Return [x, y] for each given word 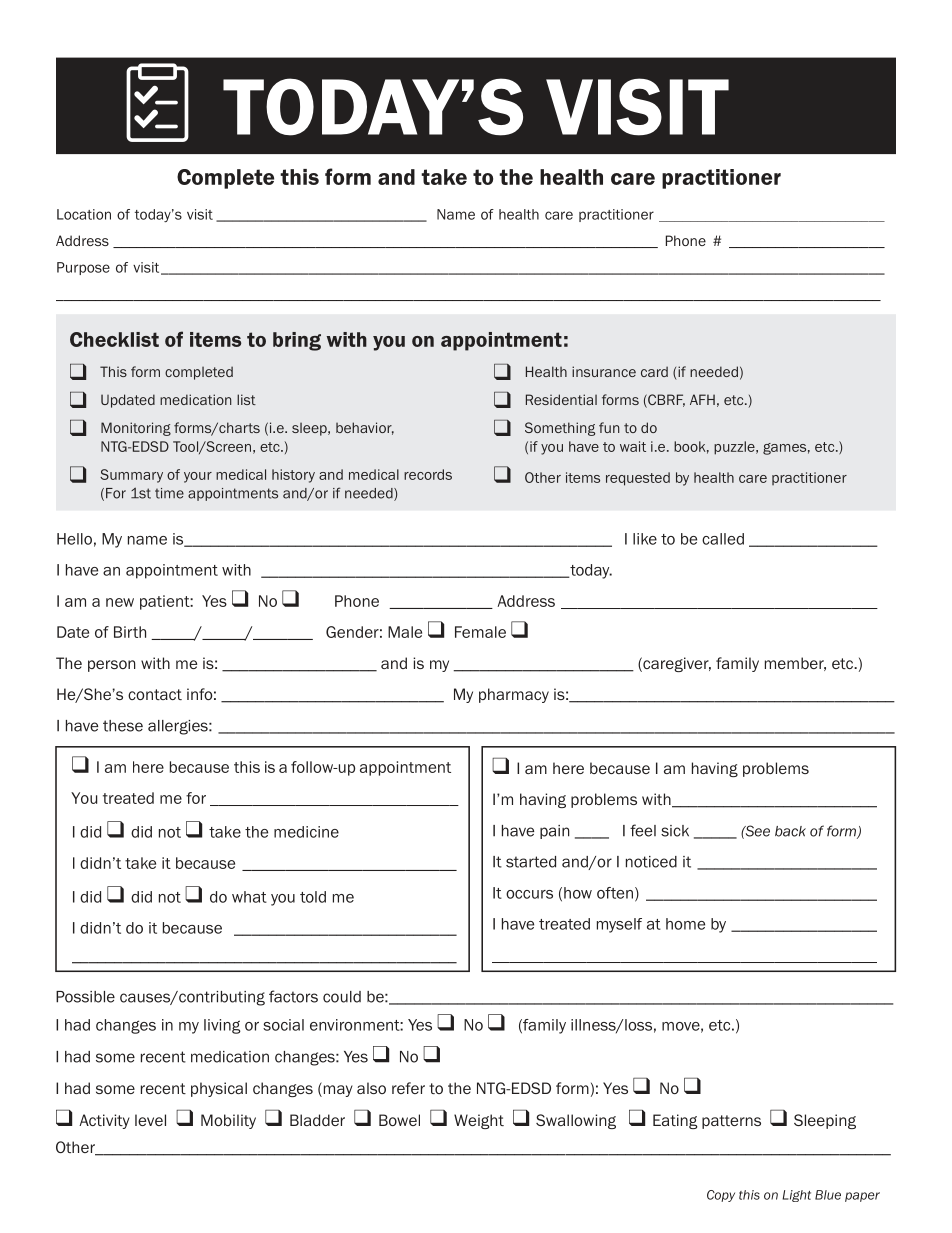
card [654, 371]
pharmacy [514, 695]
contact [155, 694]
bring [297, 341]
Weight [479, 1121]
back [790, 831]
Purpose [83, 268]
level [150, 1120]
